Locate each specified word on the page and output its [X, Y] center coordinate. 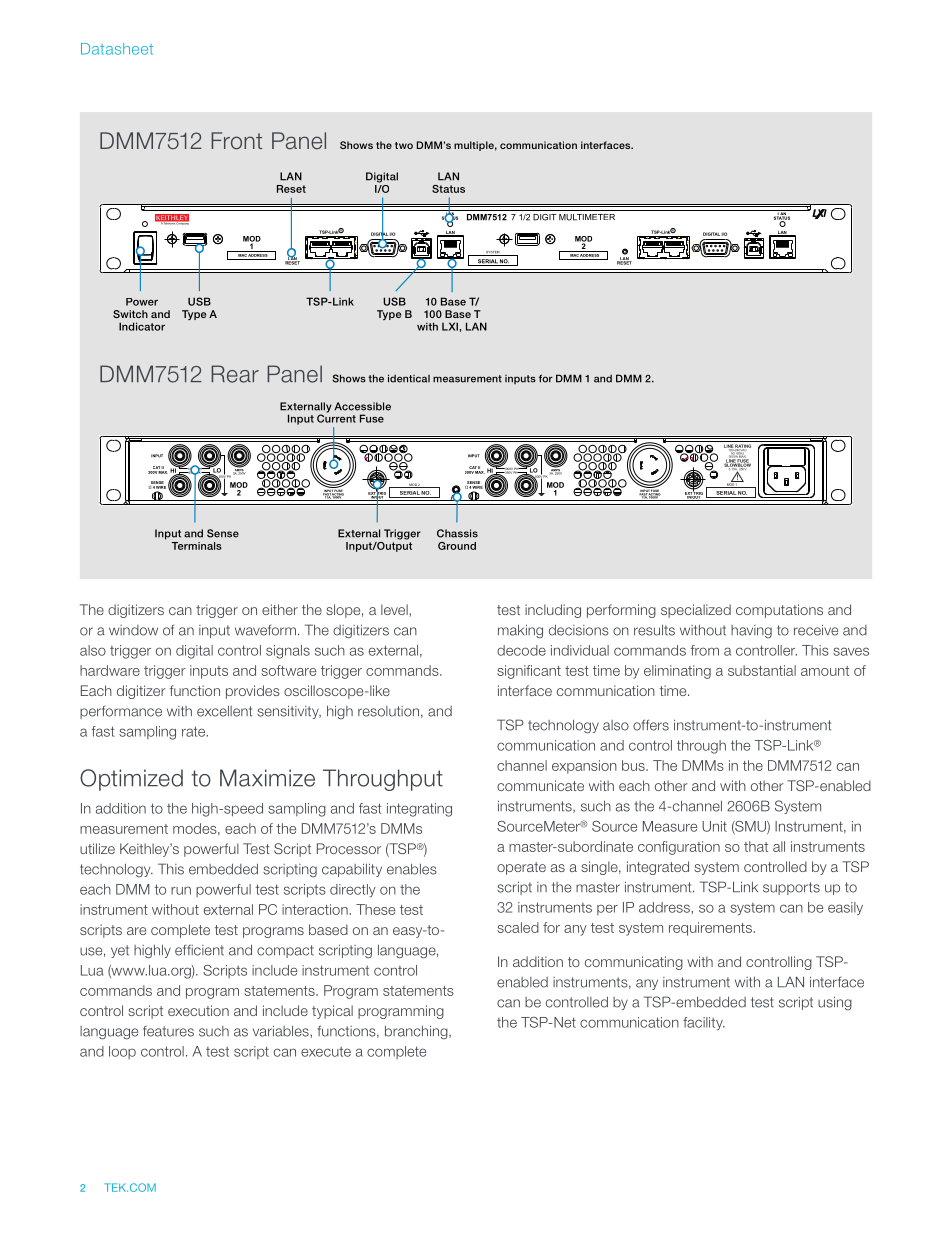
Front [236, 141]
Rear [235, 374]
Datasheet [117, 49]
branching [417, 1032]
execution [198, 1010]
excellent [224, 711]
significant [529, 672]
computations [779, 611]
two [404, 145]
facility [704, 1024]
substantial [762, 670]
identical [409, 378]
